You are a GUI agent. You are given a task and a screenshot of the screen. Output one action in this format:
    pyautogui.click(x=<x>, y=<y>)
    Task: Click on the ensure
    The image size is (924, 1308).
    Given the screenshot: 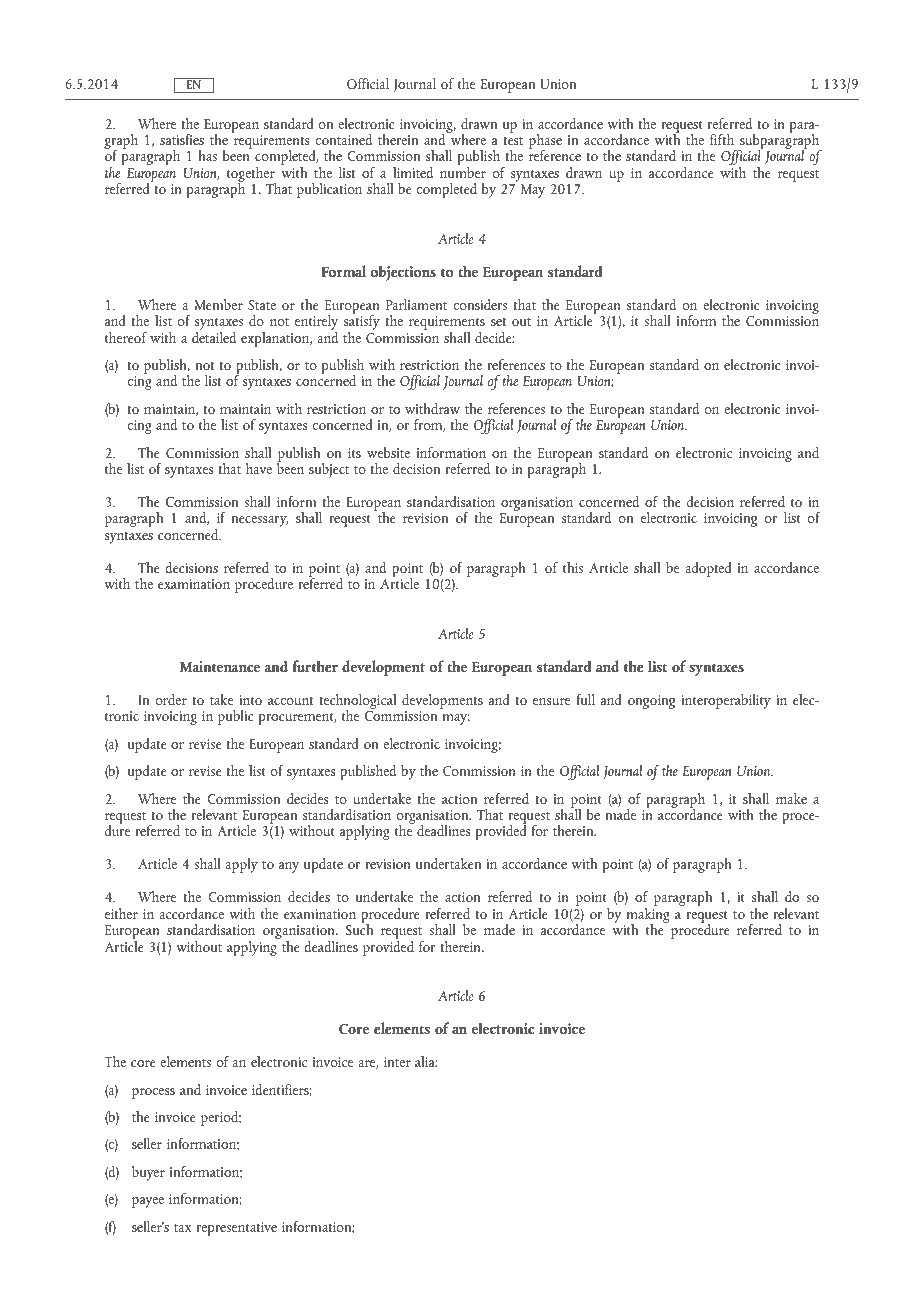 What is the action you would take?
    pyautogui.click(x=551, y=701)
